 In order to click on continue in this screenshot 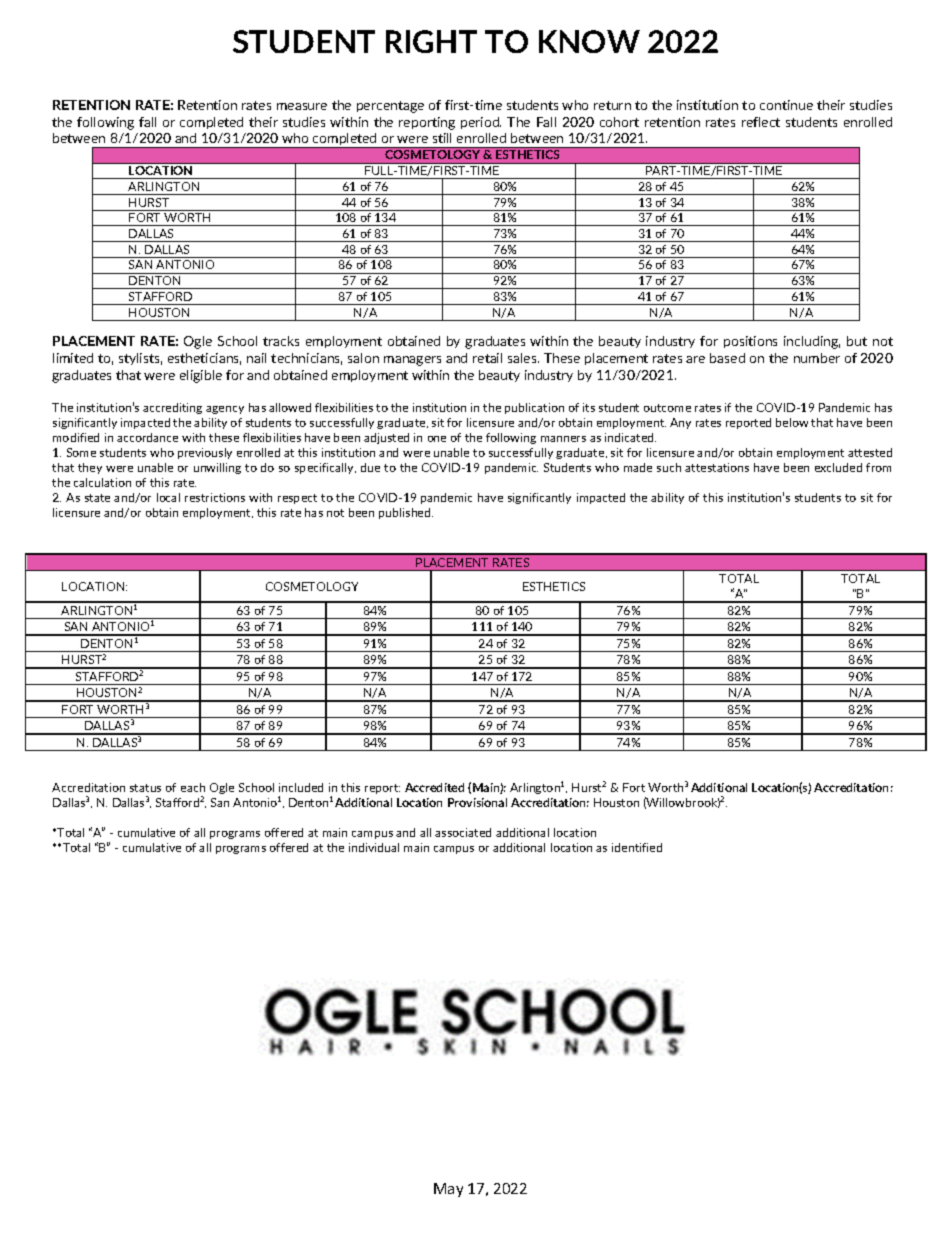, I will do `click(786, 105)`.
